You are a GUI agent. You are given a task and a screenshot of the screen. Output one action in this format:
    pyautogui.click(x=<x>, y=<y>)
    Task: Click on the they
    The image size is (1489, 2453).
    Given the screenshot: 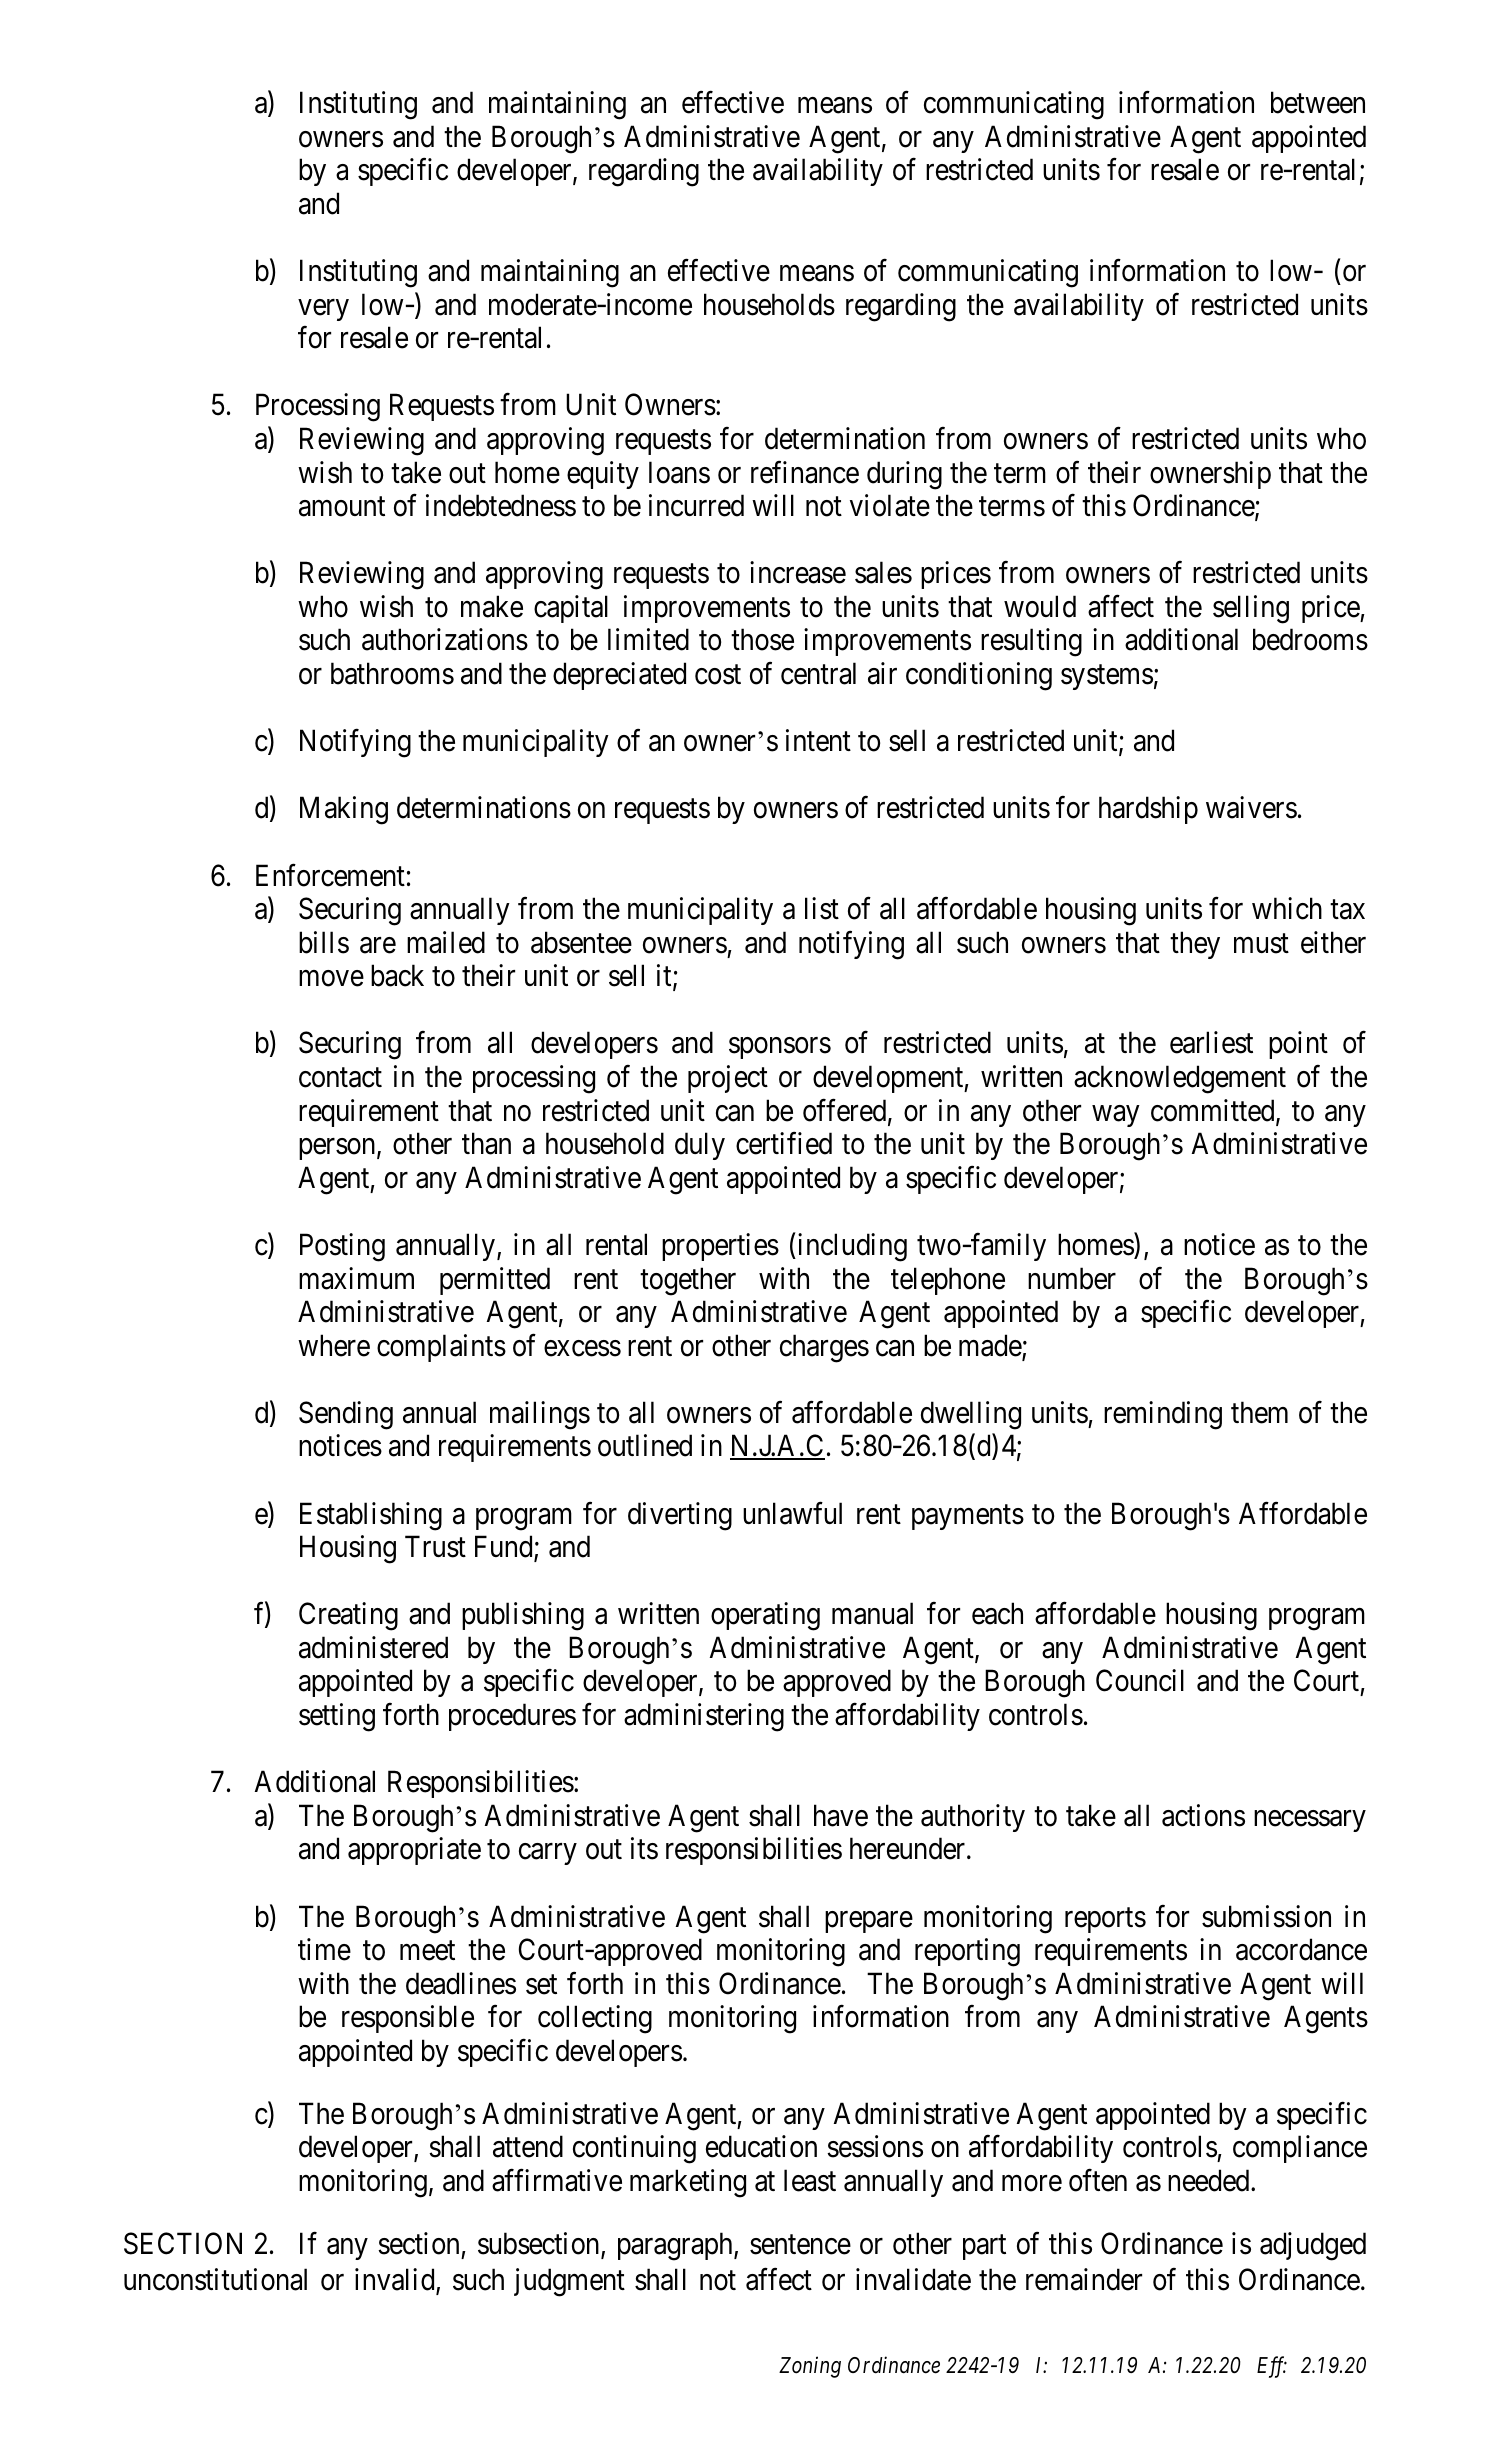 What is the action you would take?
    pyautogui.click(x=1195, y=945)
